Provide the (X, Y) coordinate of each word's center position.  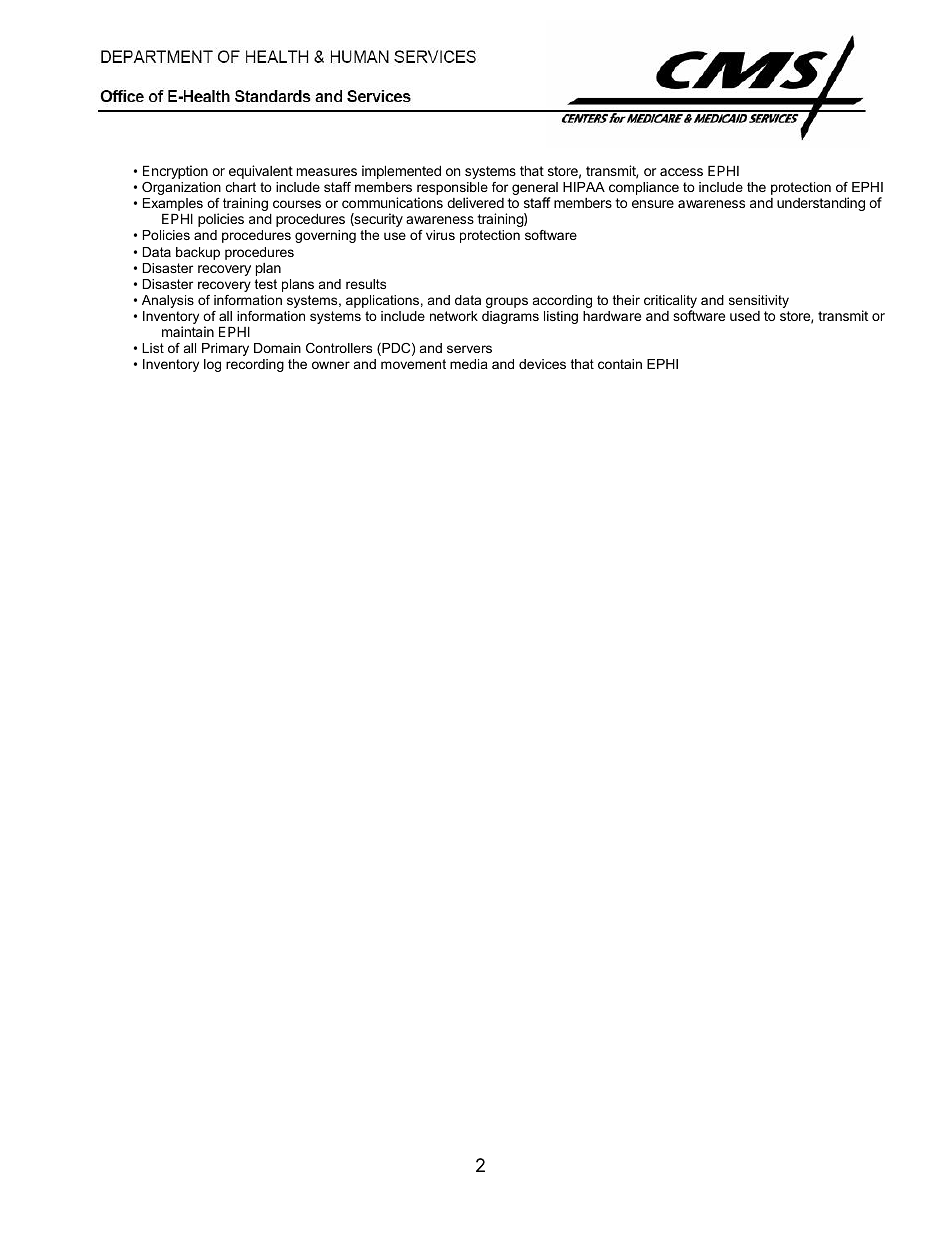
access (681, 172)
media (469, 364)
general (535, 190)
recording (255, 365)
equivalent (261, 172)
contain (620, 364)
